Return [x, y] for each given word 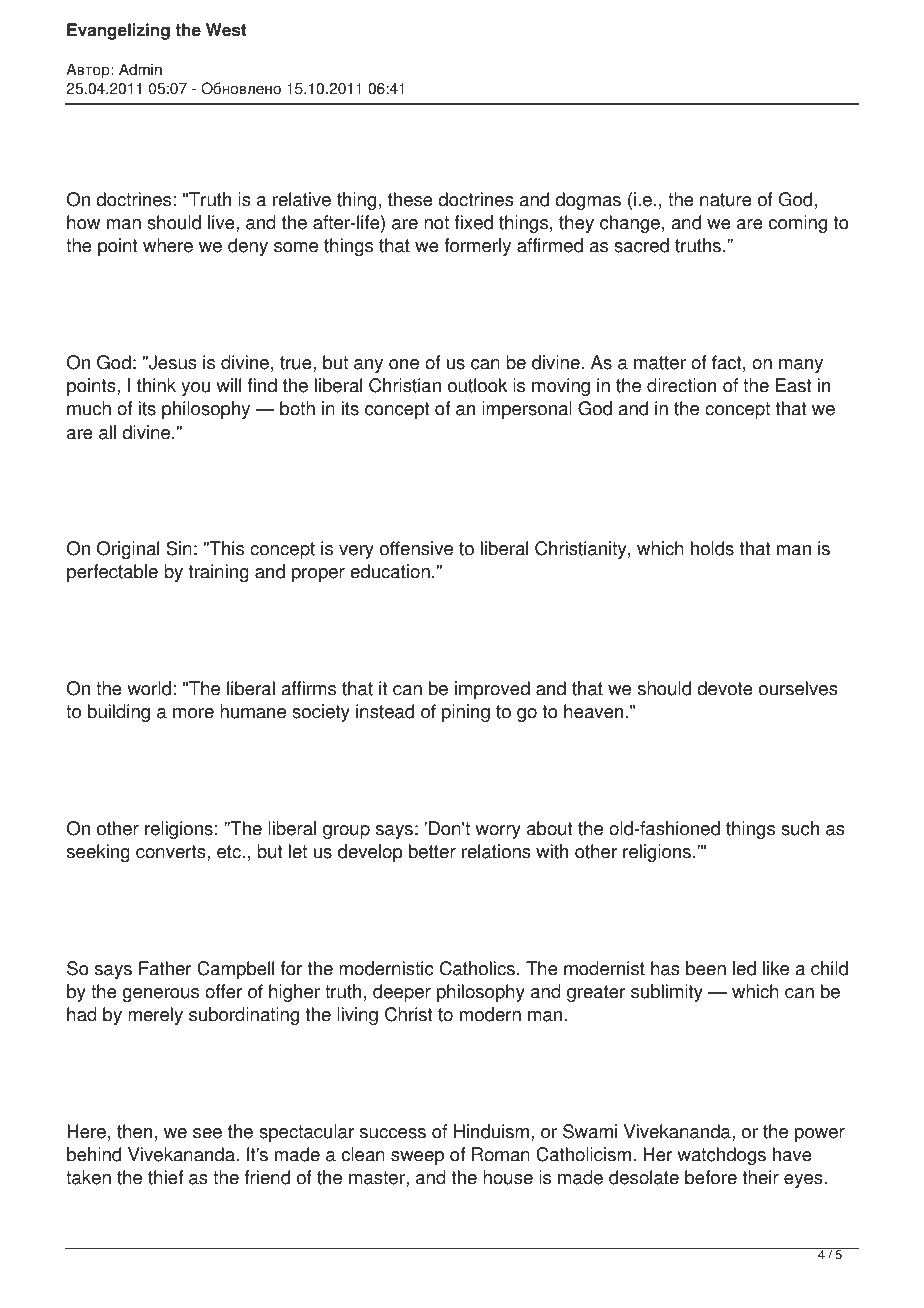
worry [498, 832]
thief [165, 1177]
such [800, 828]
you [196, 389]
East [794, 385]
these [410, 199]
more [193, 713]
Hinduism [491, 1131]
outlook [477, 385]
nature [726, 200]
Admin [140, 69]
